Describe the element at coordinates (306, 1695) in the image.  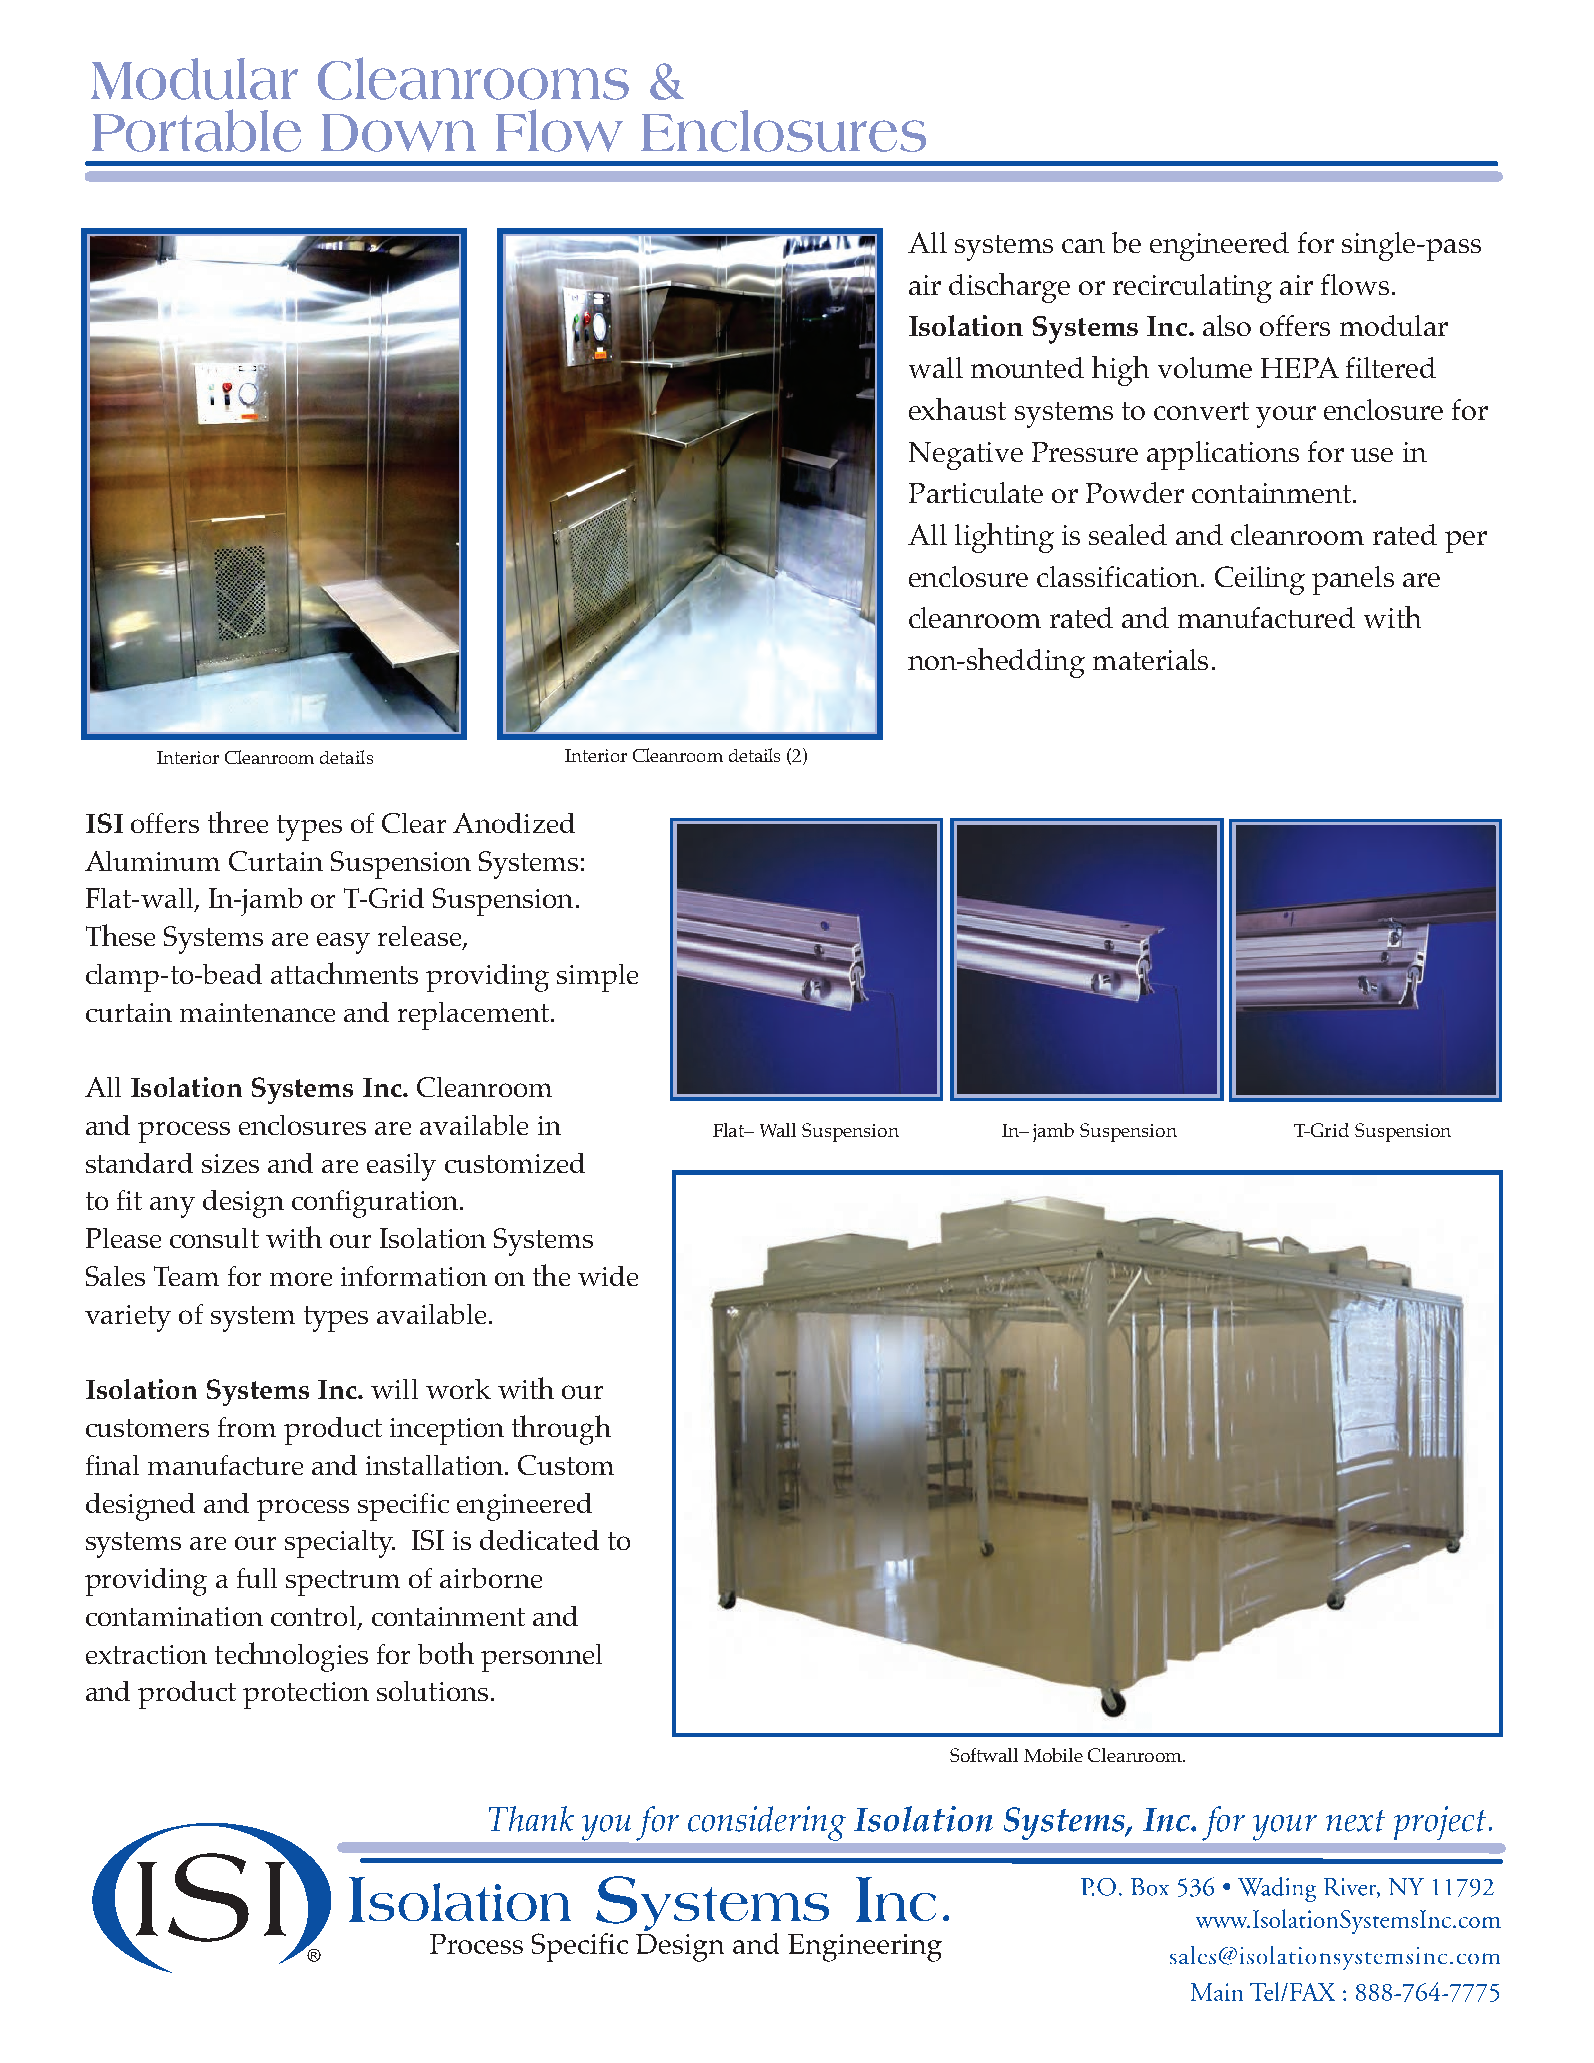
I see `protection` at that location.
